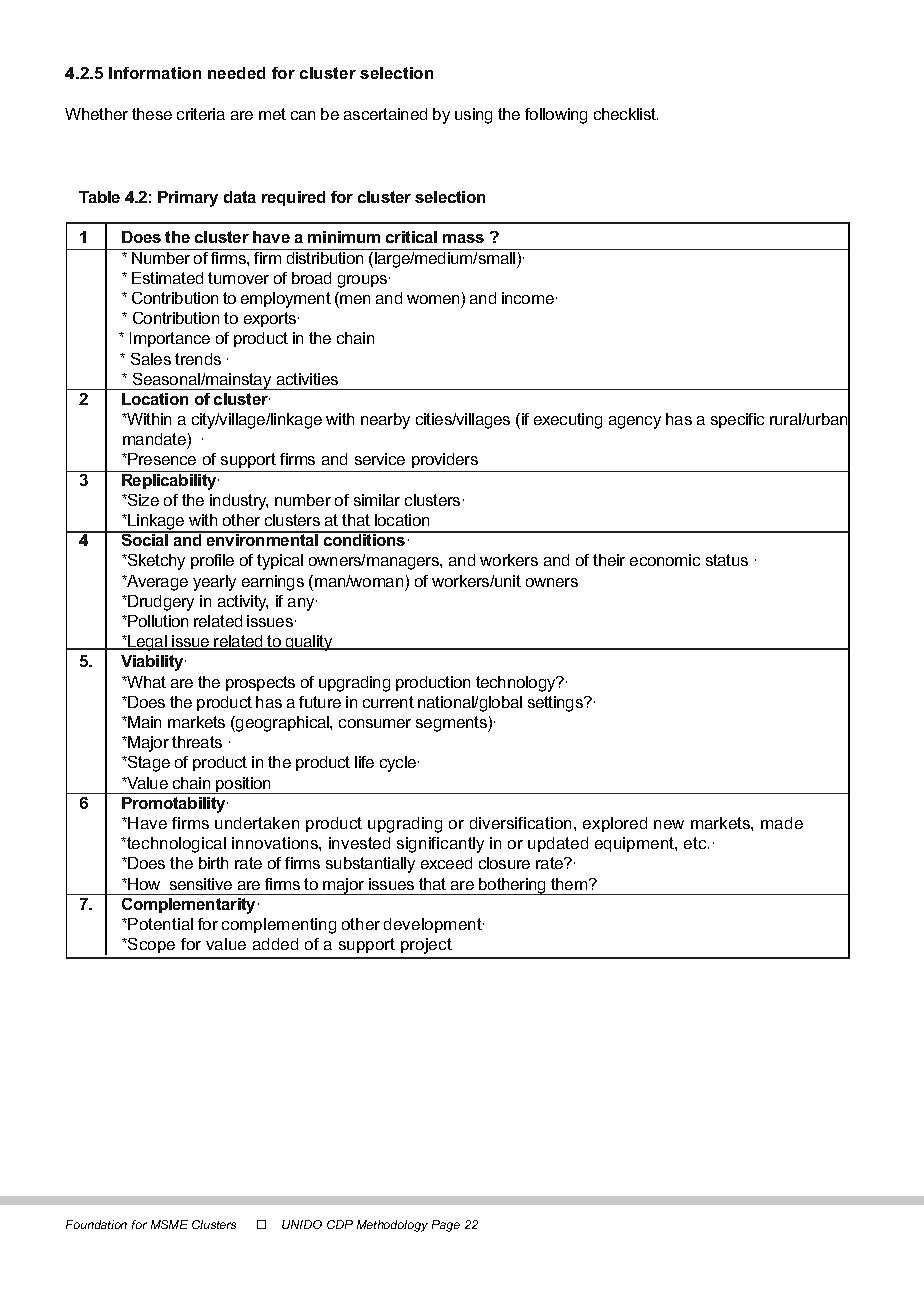  What do you see at coordinates (388, 702) in the screenshot?
I see `current` at bounding box center [388, 702].
